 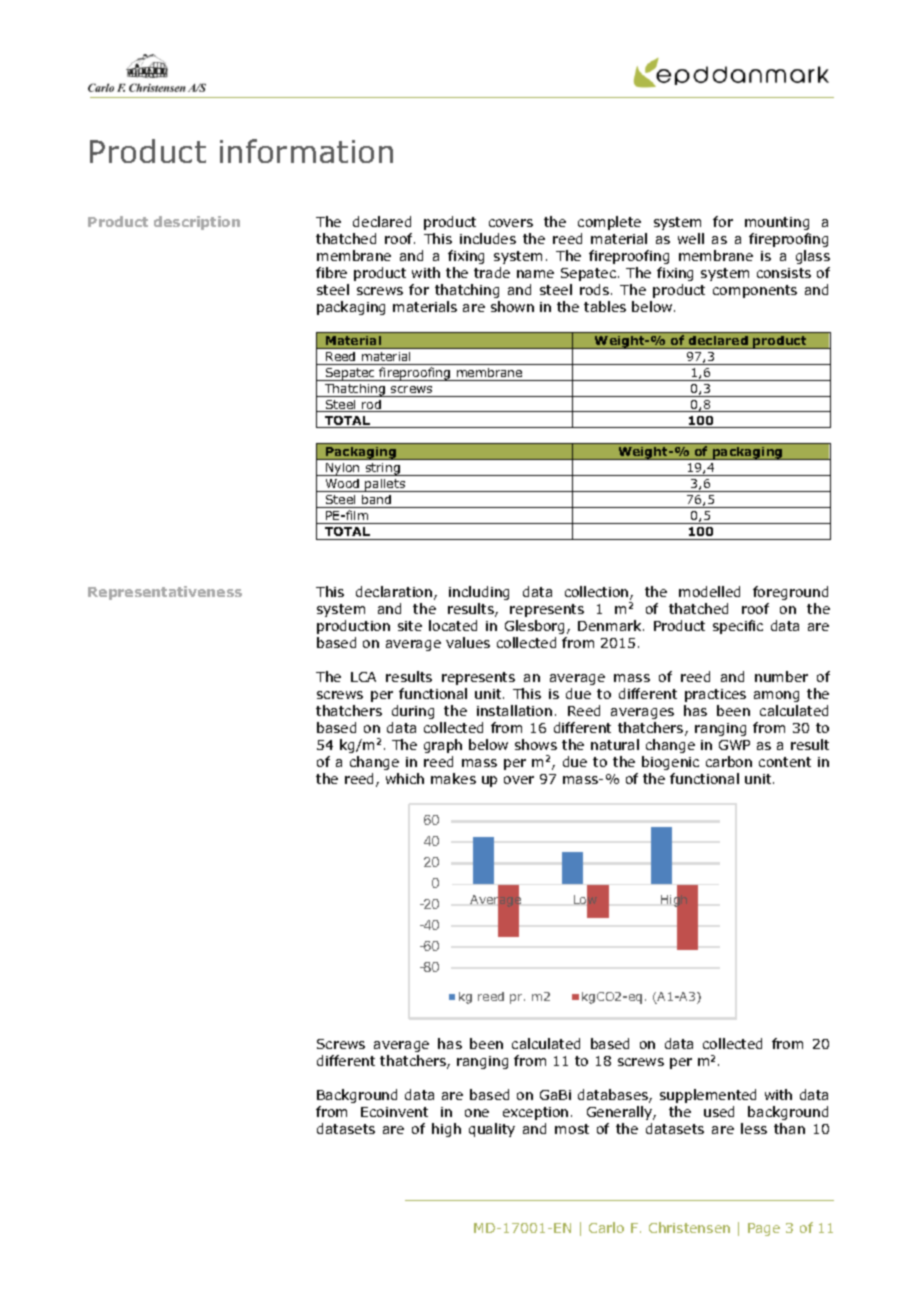 What do you see at coordinates (535, 1113) in the screenshot?
I see `exception` at bounding box center [535, 1113].
